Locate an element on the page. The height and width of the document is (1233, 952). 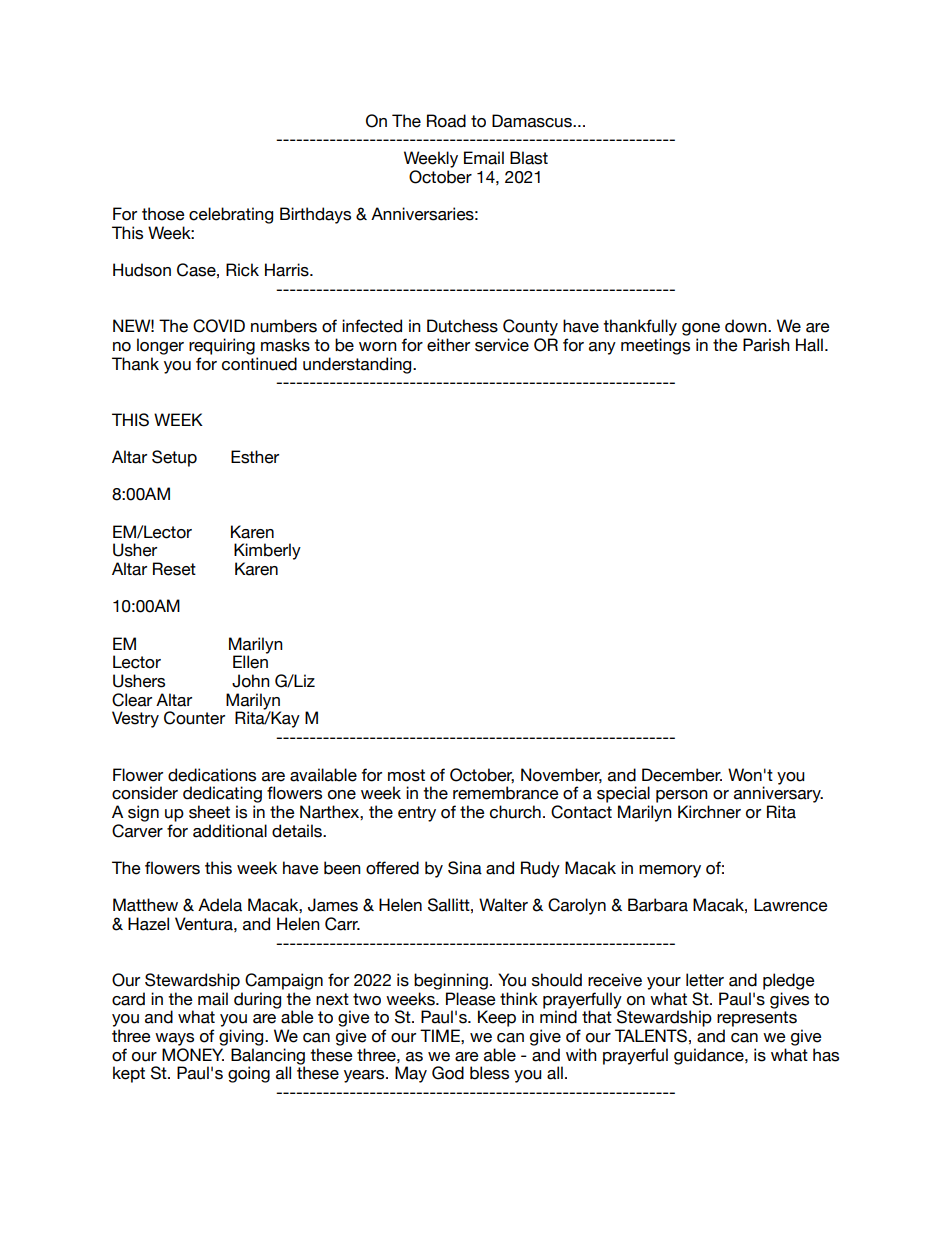
celebrating is located at coordinates (231, 215).
